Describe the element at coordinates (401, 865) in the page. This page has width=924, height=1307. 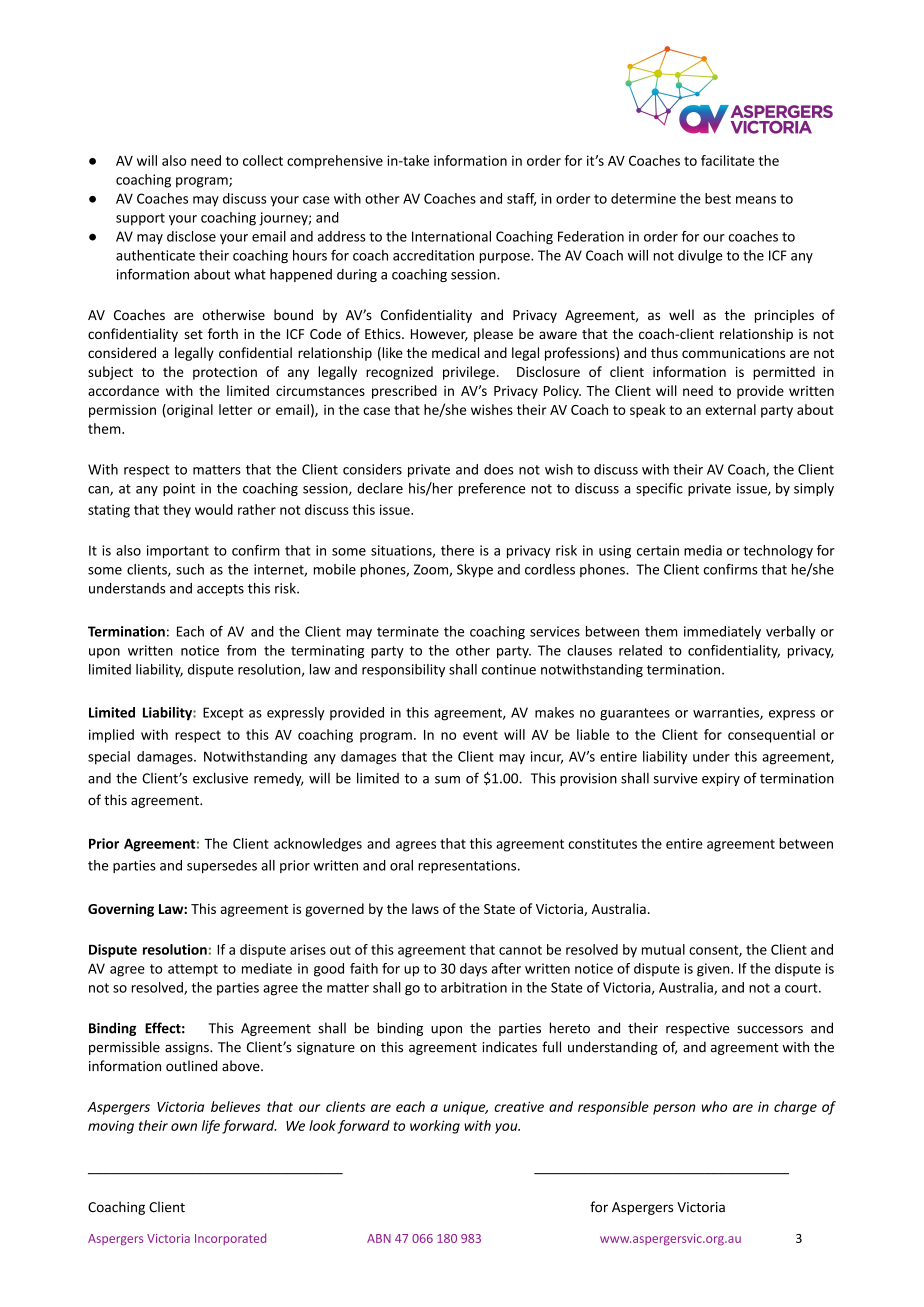
I see `oral` at that location.
